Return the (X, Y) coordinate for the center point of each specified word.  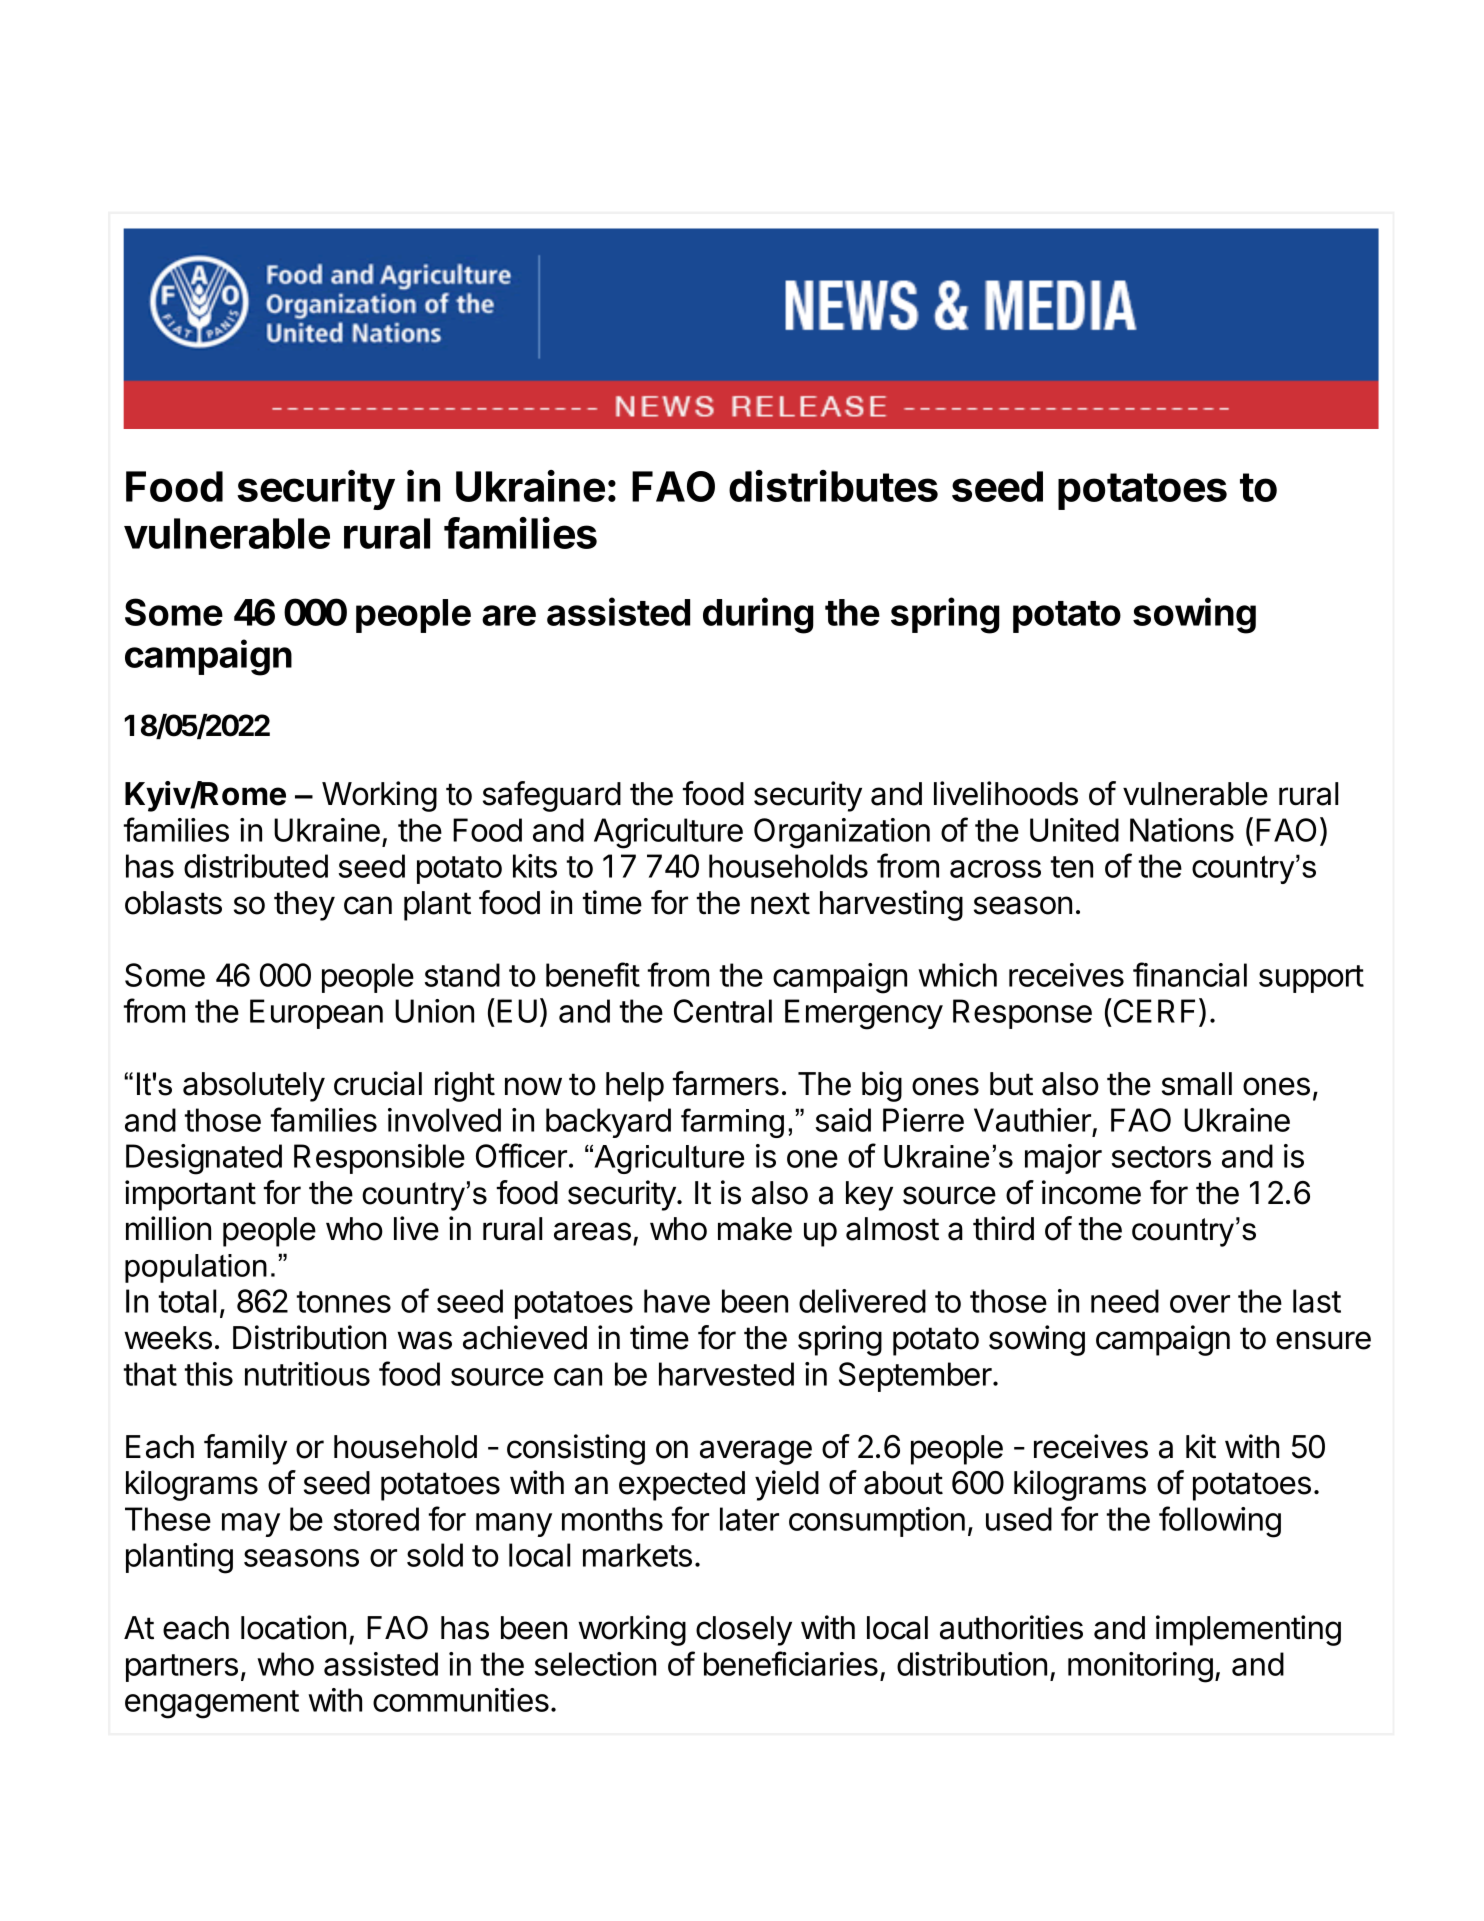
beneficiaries (791, 1663)
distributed (256, 866)
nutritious (307, 1374)
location (293, 1627)
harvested (726, 1374)
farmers (725, 1083)
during (758, 615)
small (1197, 1084)
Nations (1182, 830)
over (1200, 1304)
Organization (842, 833)
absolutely (254, 1087)
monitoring (1140, 1667)
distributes (833, 486)
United (1074, 830)
